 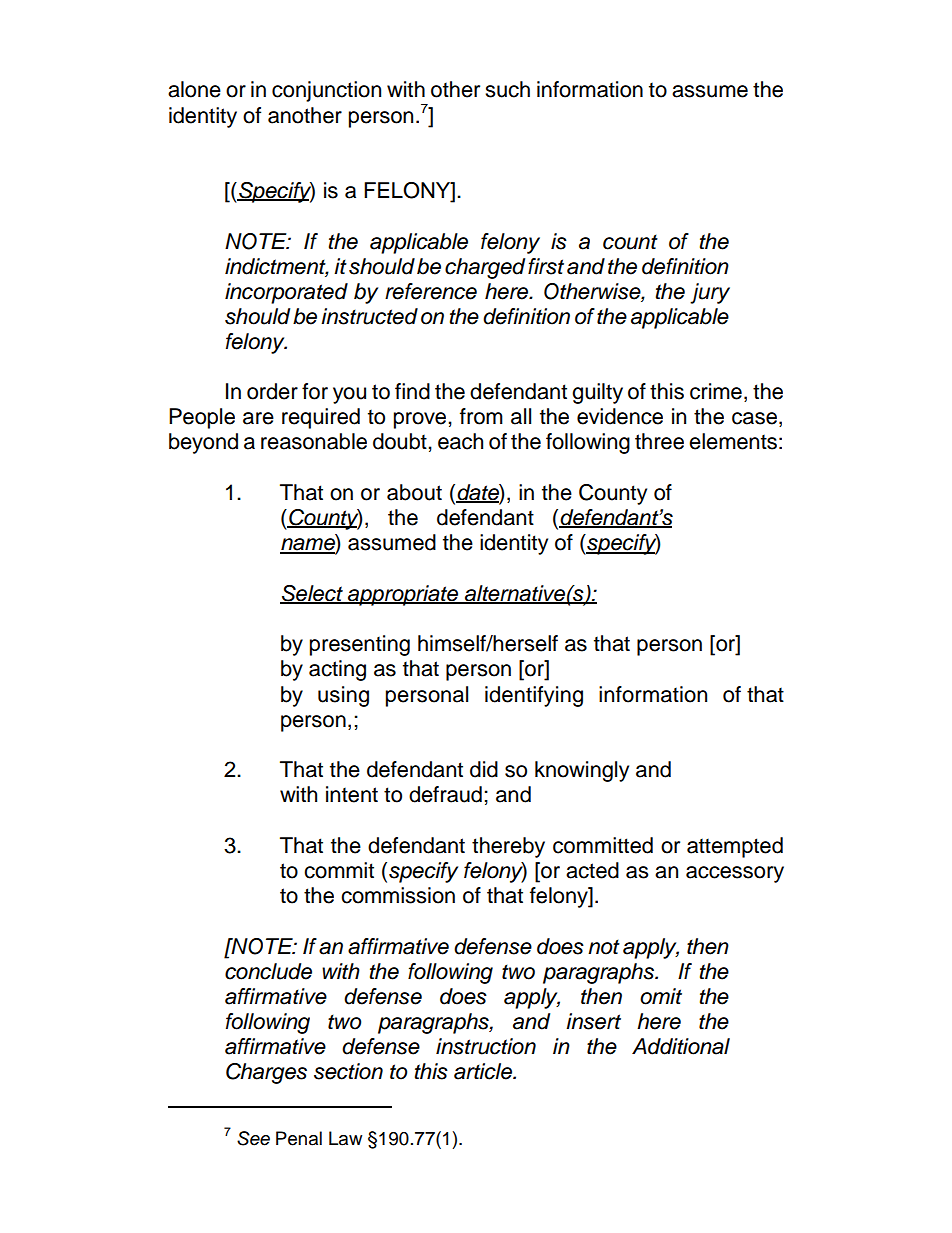 I want to click on identifying, so click(x=534, y=696).
